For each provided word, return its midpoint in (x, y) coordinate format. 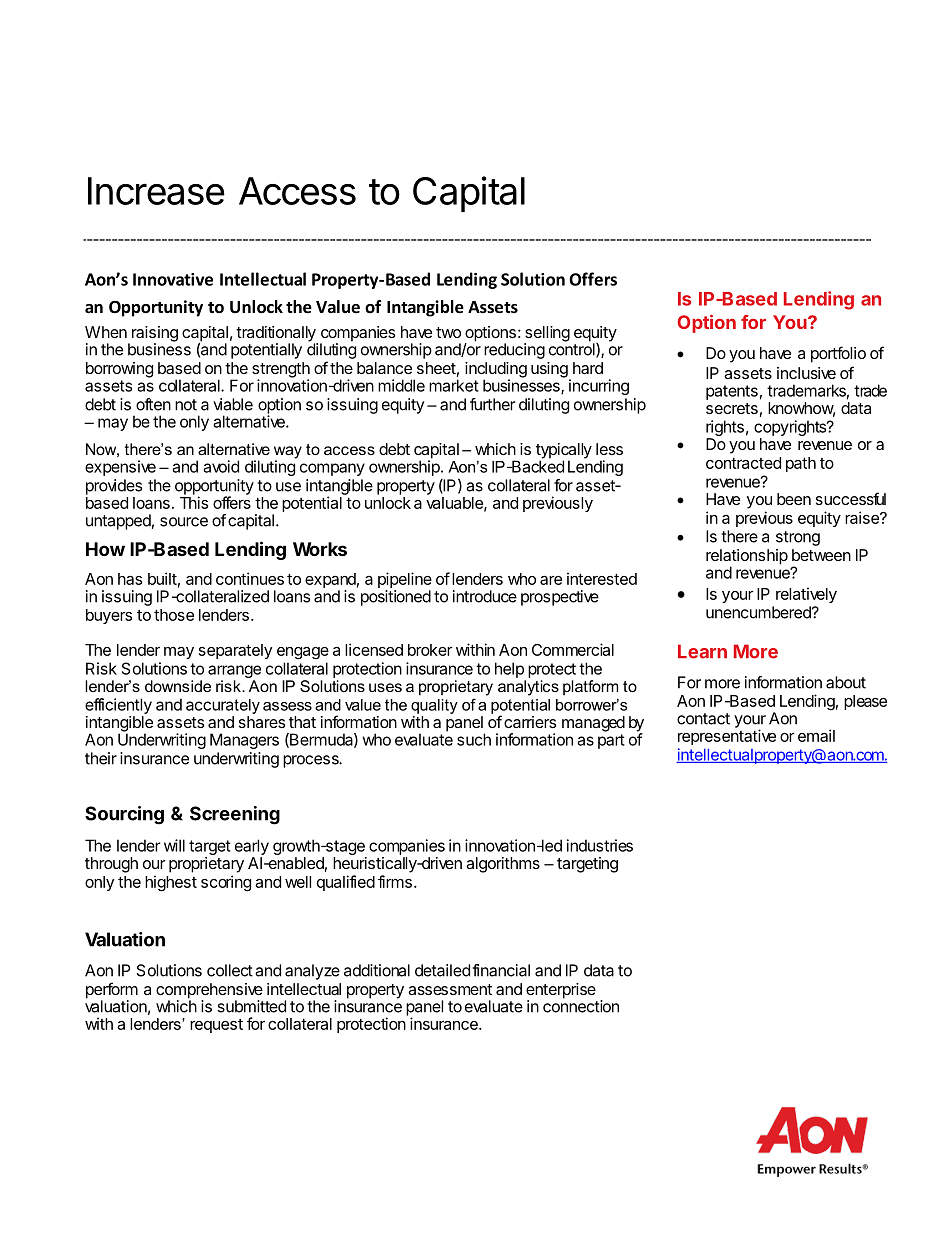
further (492, 404)
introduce (485, 596)
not (186, 405)
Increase (156, 191)
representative (727, 737)
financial (501, 970)
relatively (806, 595)
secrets (732, 408)
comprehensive (209, 992)
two (448, 332)
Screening (235, 815)
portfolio (838, 354)
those (174, 615)
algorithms (503, 865)
